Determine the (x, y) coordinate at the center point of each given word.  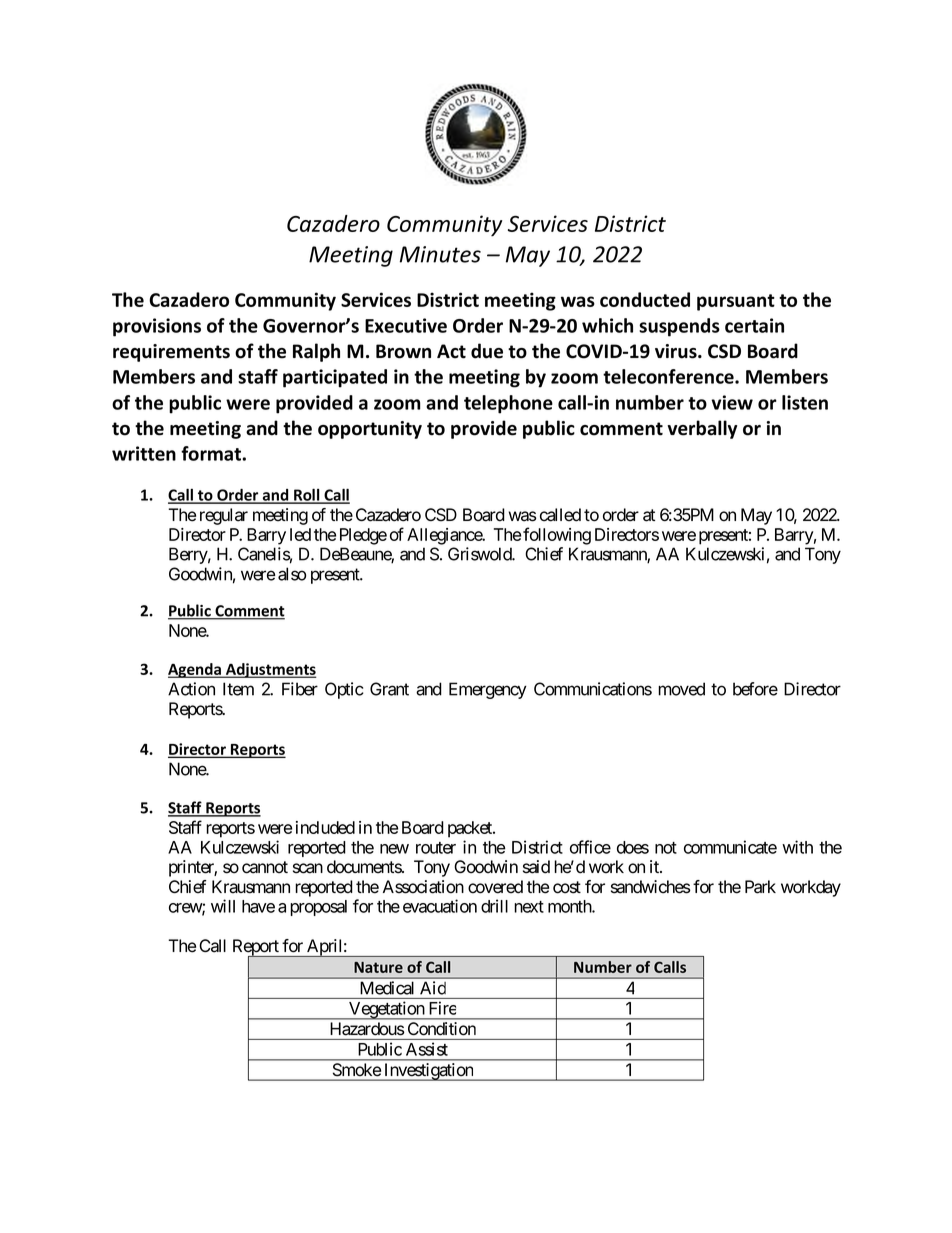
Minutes (440, 254)
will (223, 906)
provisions (157, 327)
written (144, 453)
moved (681, 689)
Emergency (488, 690)
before (755, 689)
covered (495, 887)
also (292, 574)
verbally (702, 429)
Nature (378, 967)
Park (760, 887)
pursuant (736, 302)
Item (238, 689)
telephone (508, 404)
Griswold (480, 554)
